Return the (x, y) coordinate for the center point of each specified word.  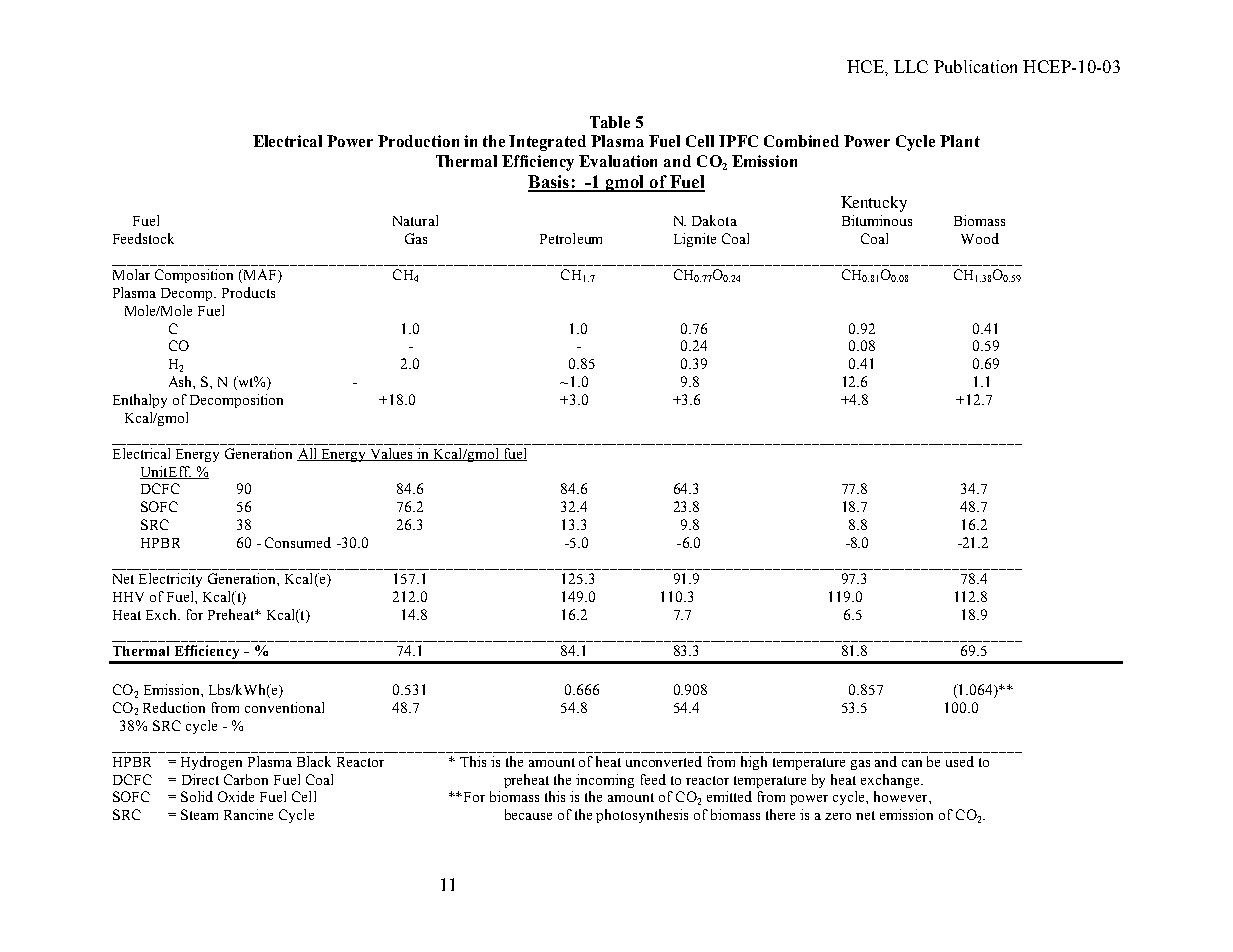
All (308, 454)
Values (391, 454)
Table (610, 122)
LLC (911, 66)
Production (418, 141)
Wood (980, 238)
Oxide (236, 796)
